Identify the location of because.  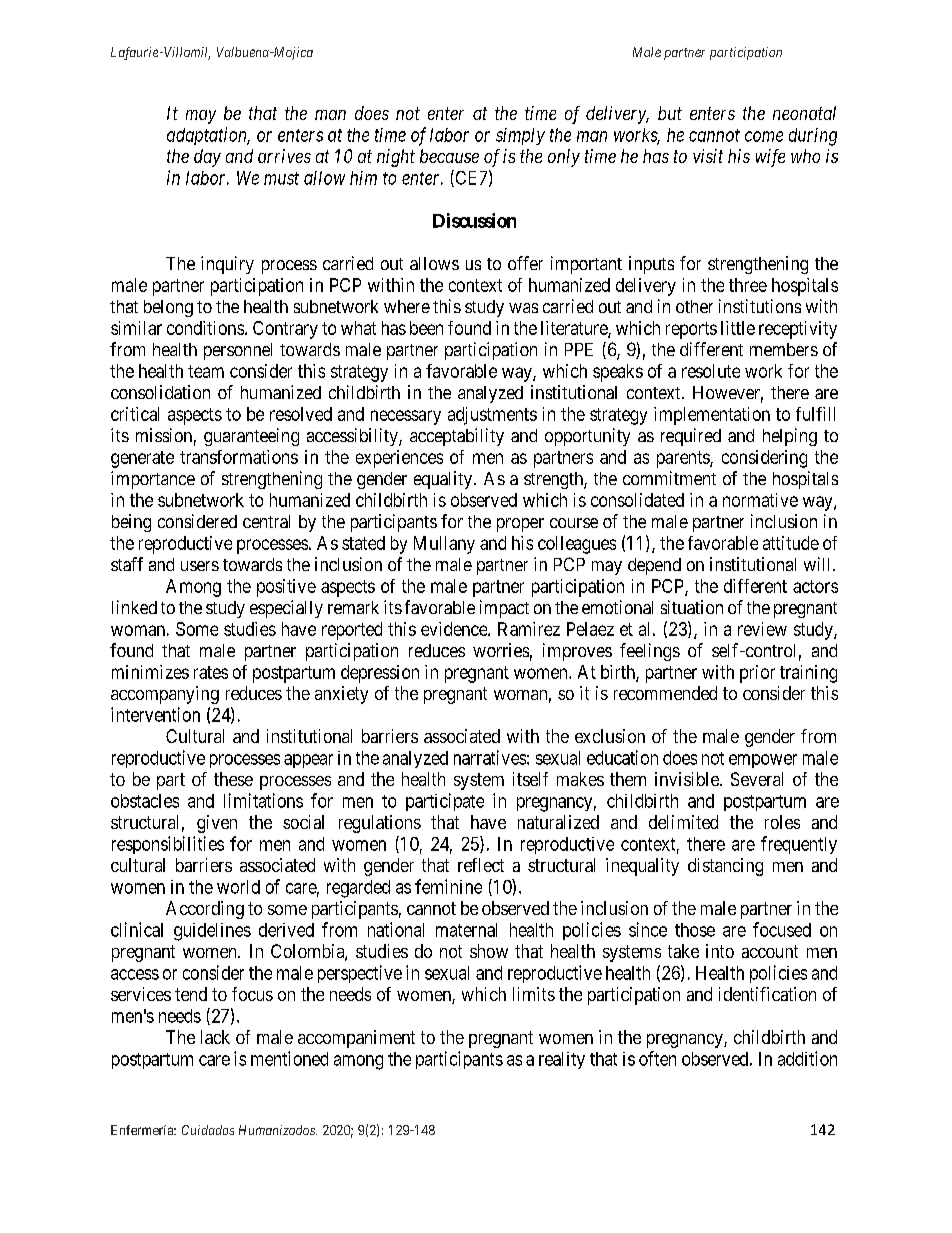
(449, 156).
